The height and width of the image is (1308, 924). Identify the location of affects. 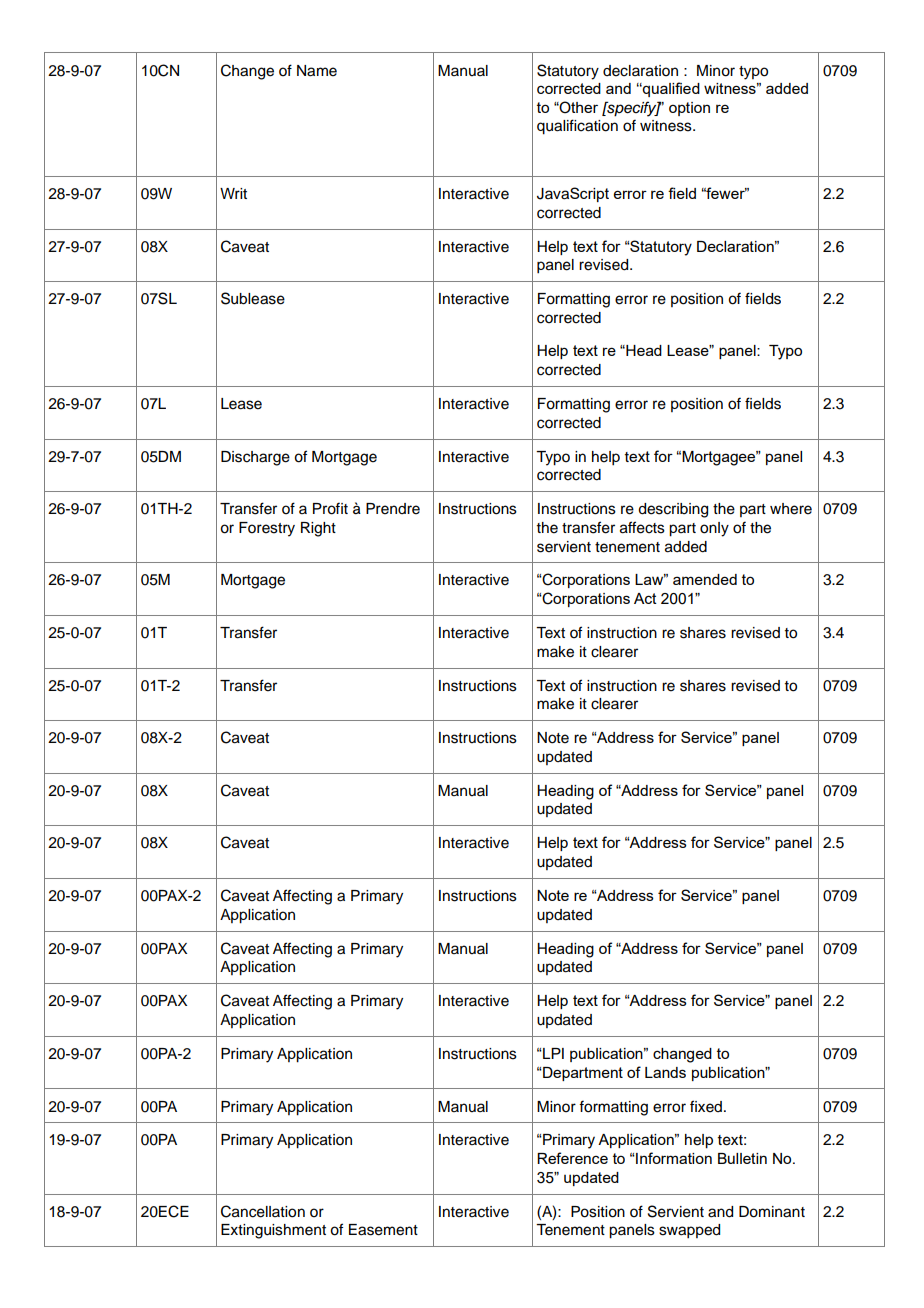
(642, 527).
